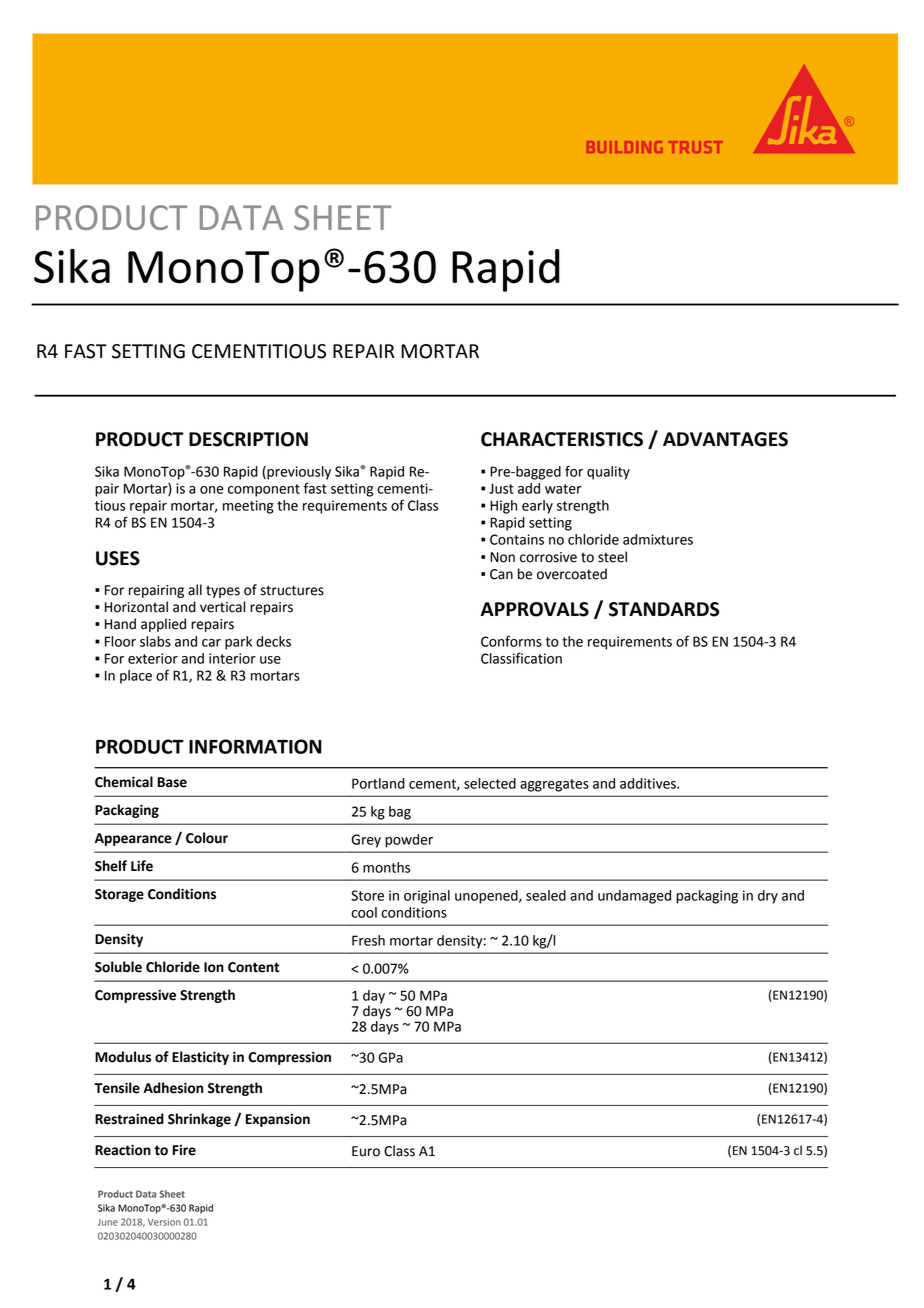 The height and width of the screenshot is (1308, 924). Describe the element at coordinates (248, 439) in the screenshot. I see `DESCRIPTION` at that location.
